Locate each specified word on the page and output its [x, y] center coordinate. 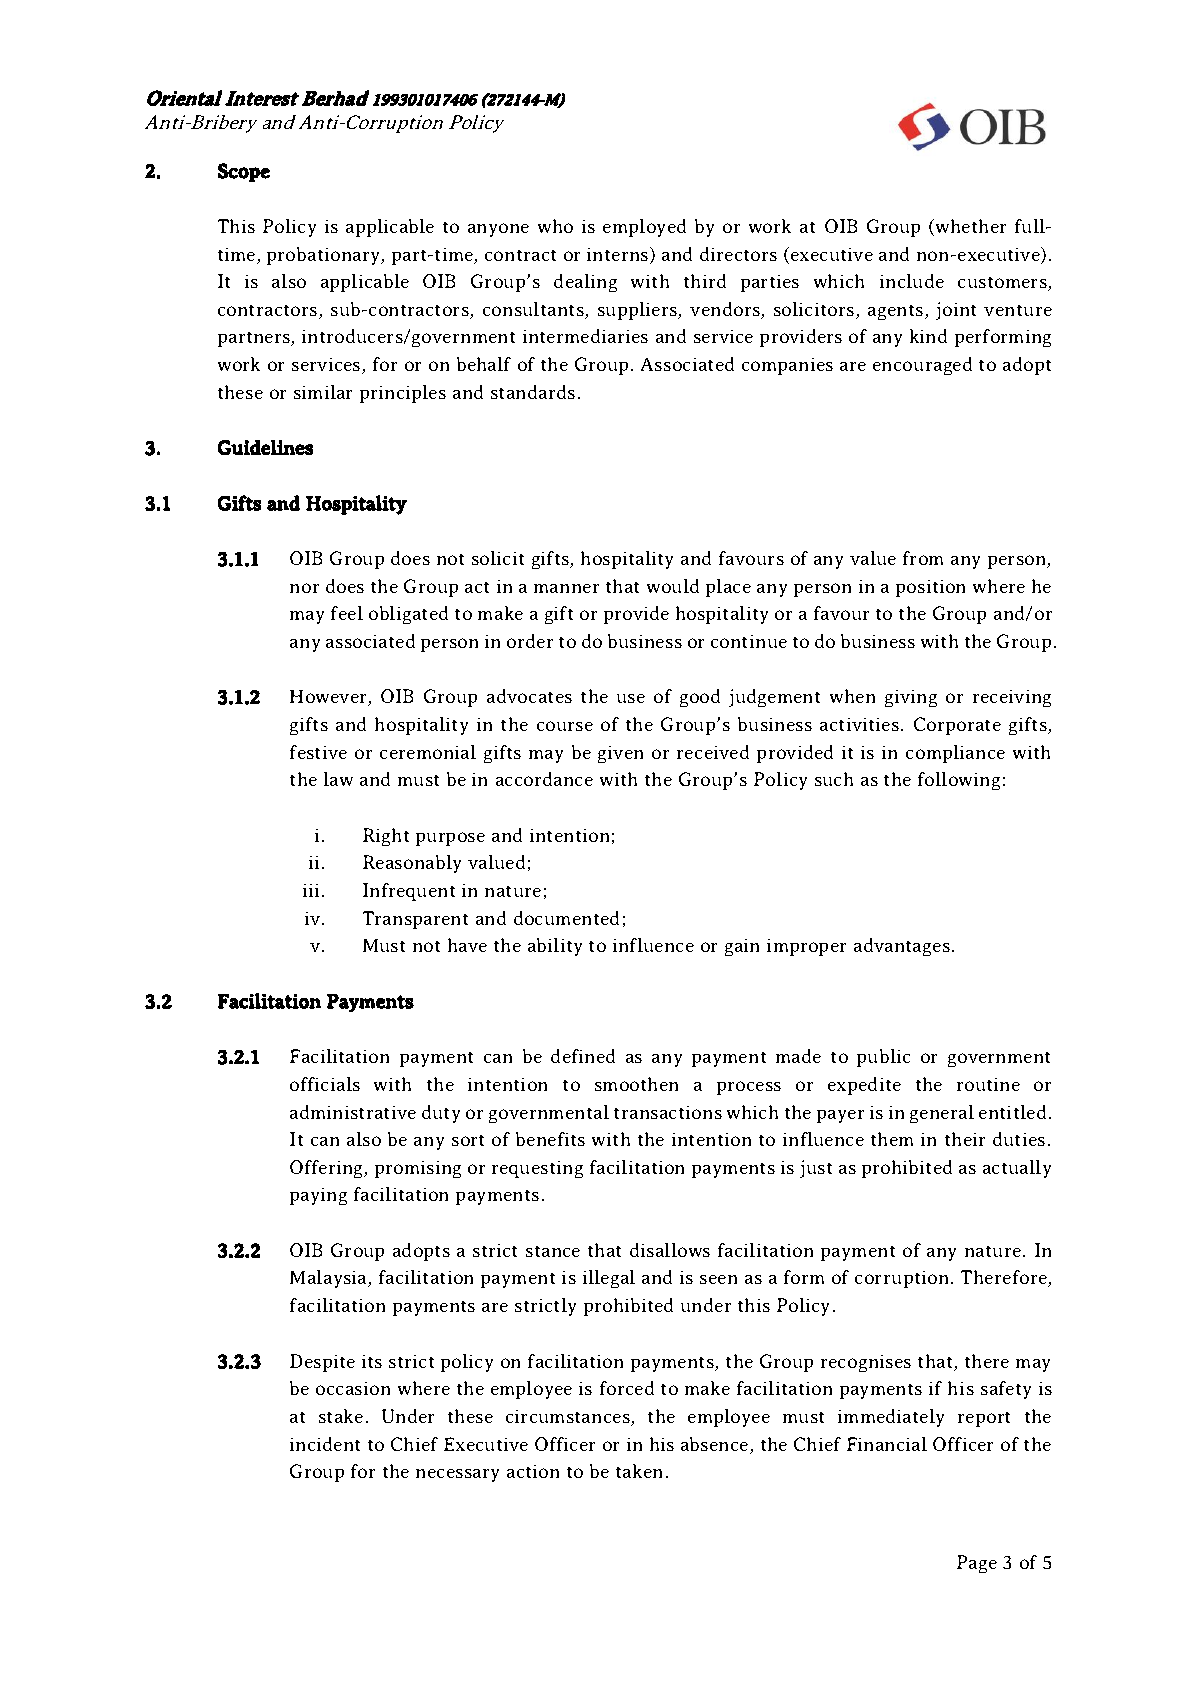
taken [639, 1471]
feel [347, 613]
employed [644, 228]
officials [325, 1084]
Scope [244, 172]
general [942, 1114]
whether [971, 226]
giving [911, 698]
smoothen [636, 1084]
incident [325, 1444]
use [631, 698]
